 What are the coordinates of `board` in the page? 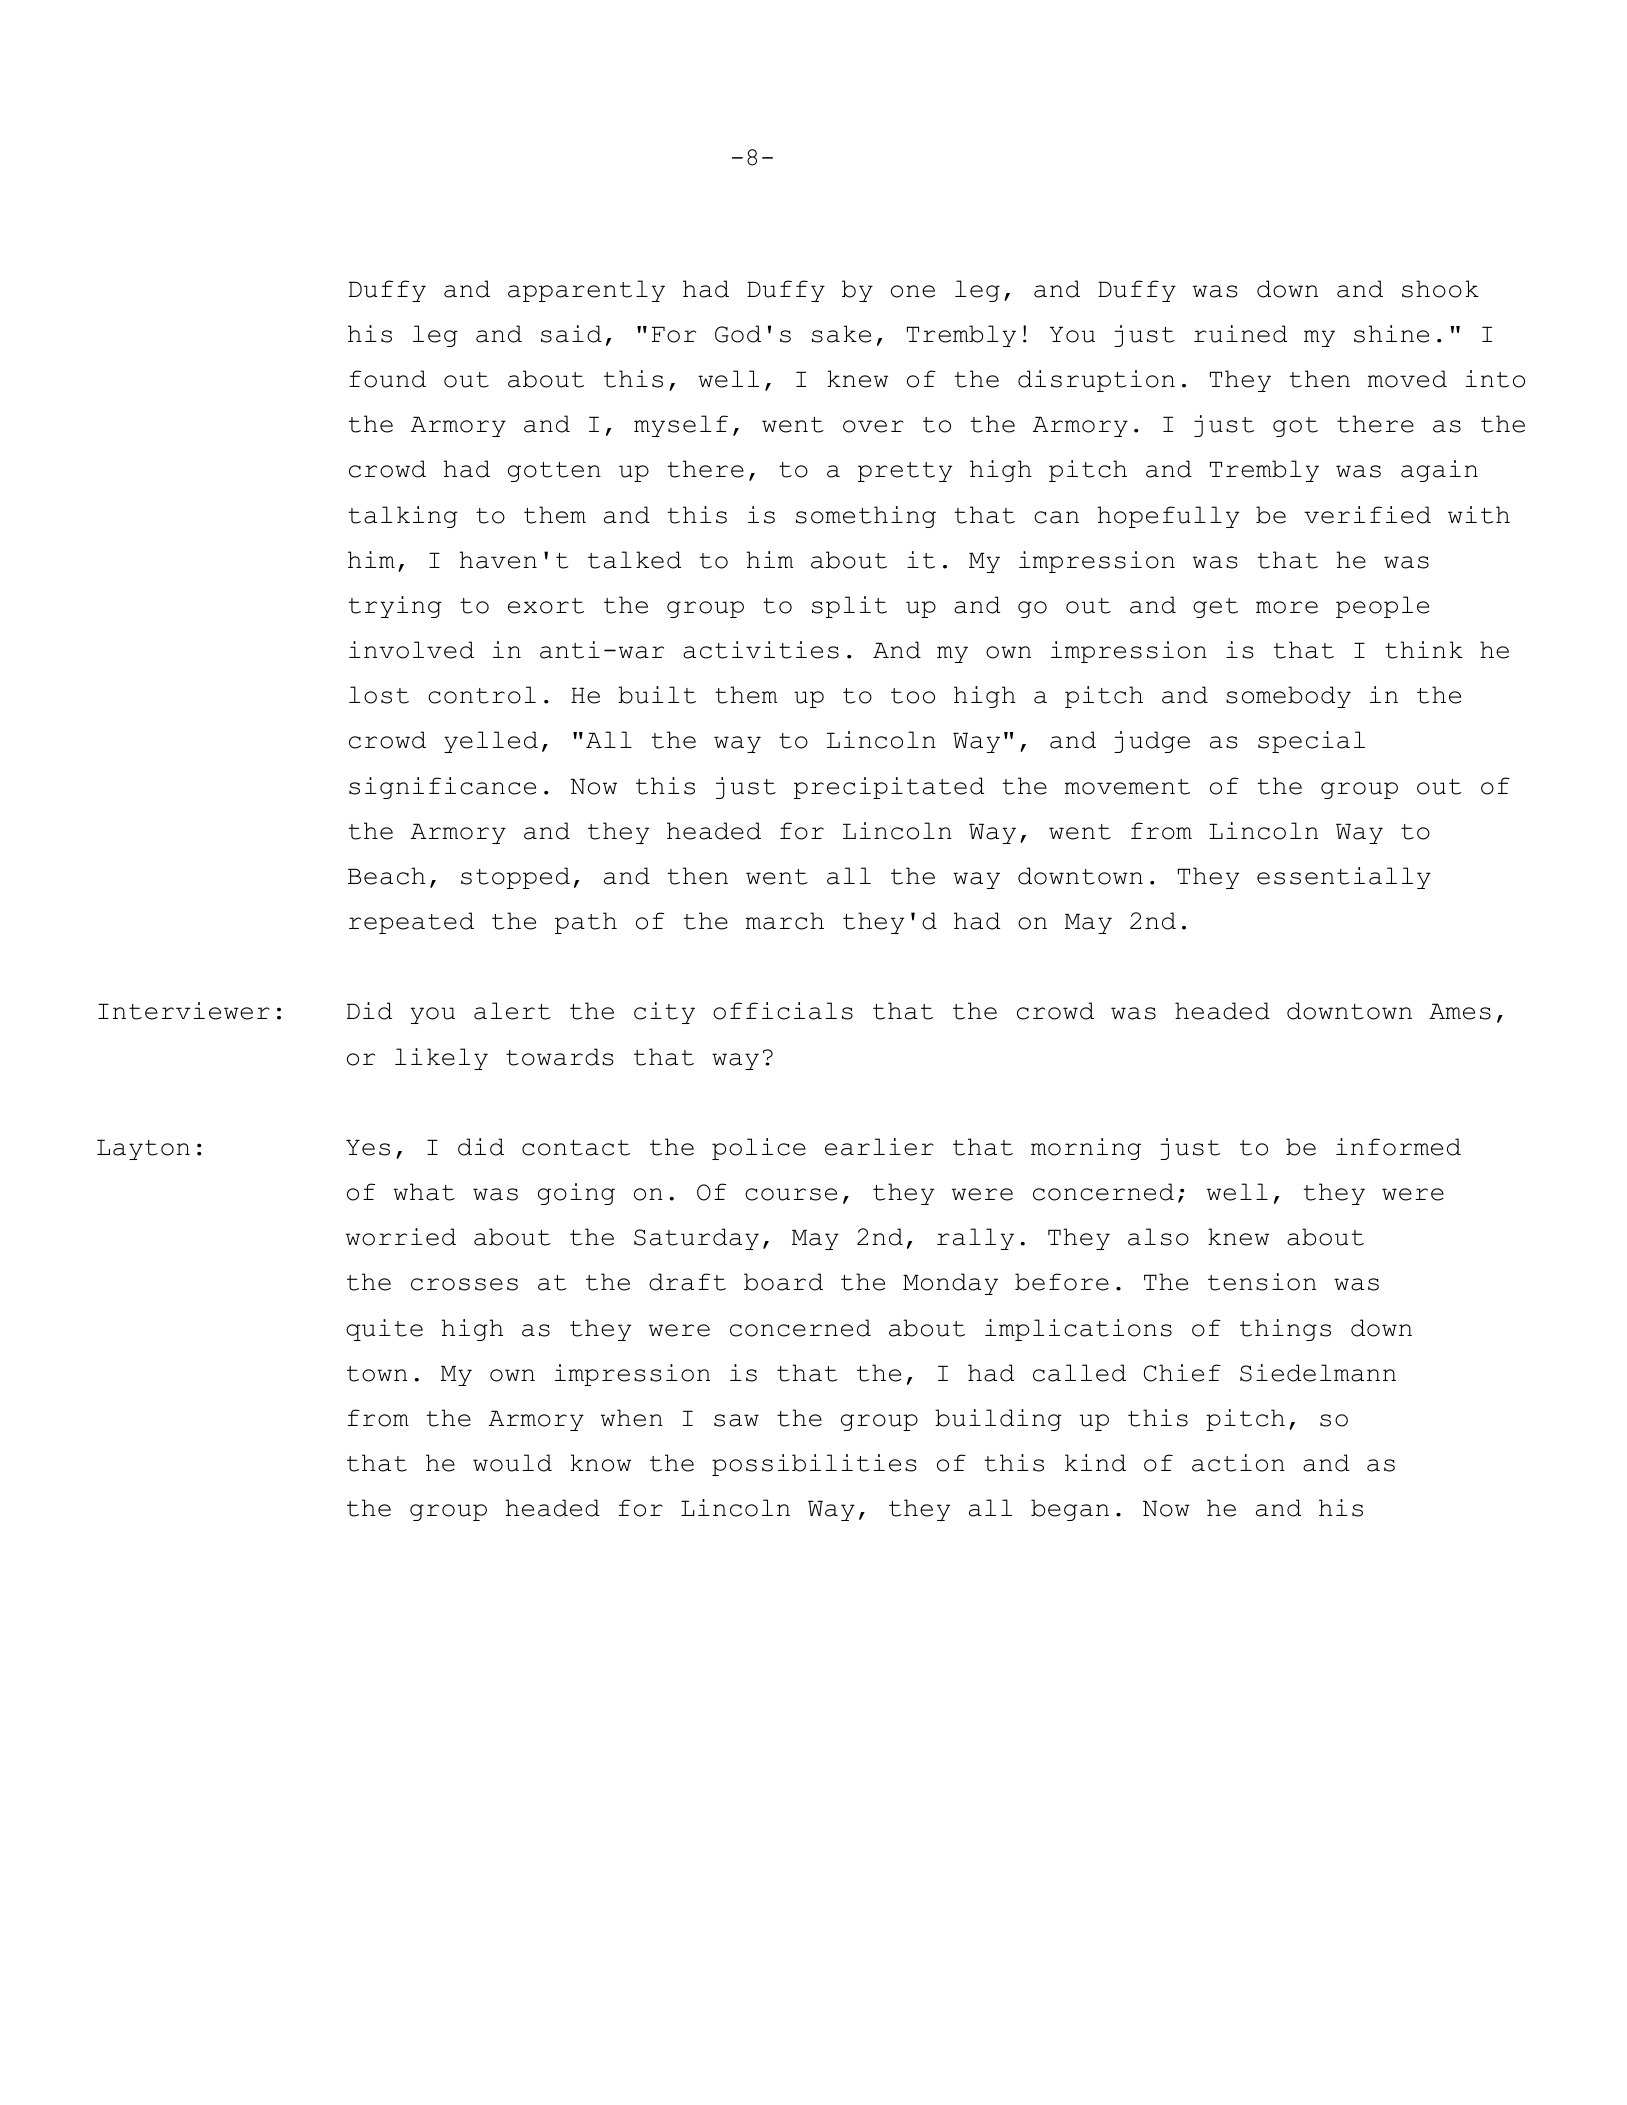 It's located at (783, 1282).
